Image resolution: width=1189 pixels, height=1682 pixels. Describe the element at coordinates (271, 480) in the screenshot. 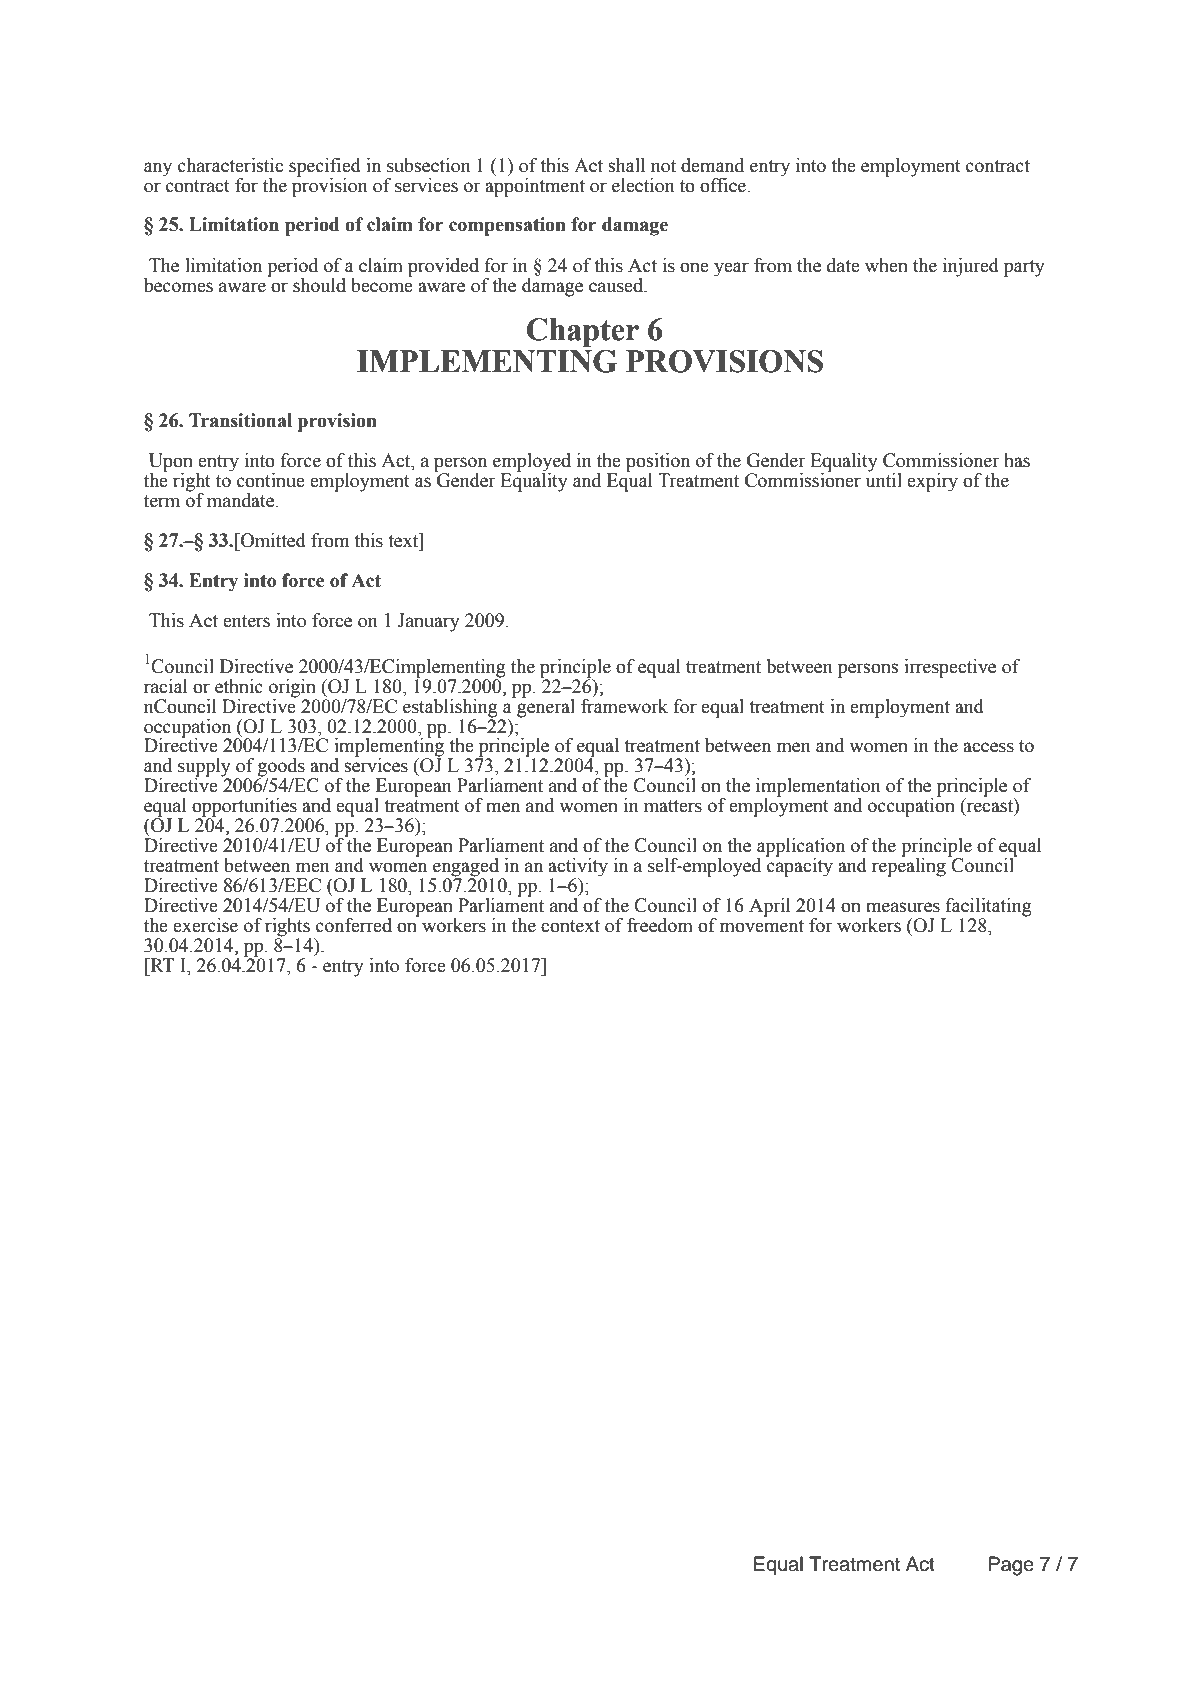

I see `continue` at that location.
